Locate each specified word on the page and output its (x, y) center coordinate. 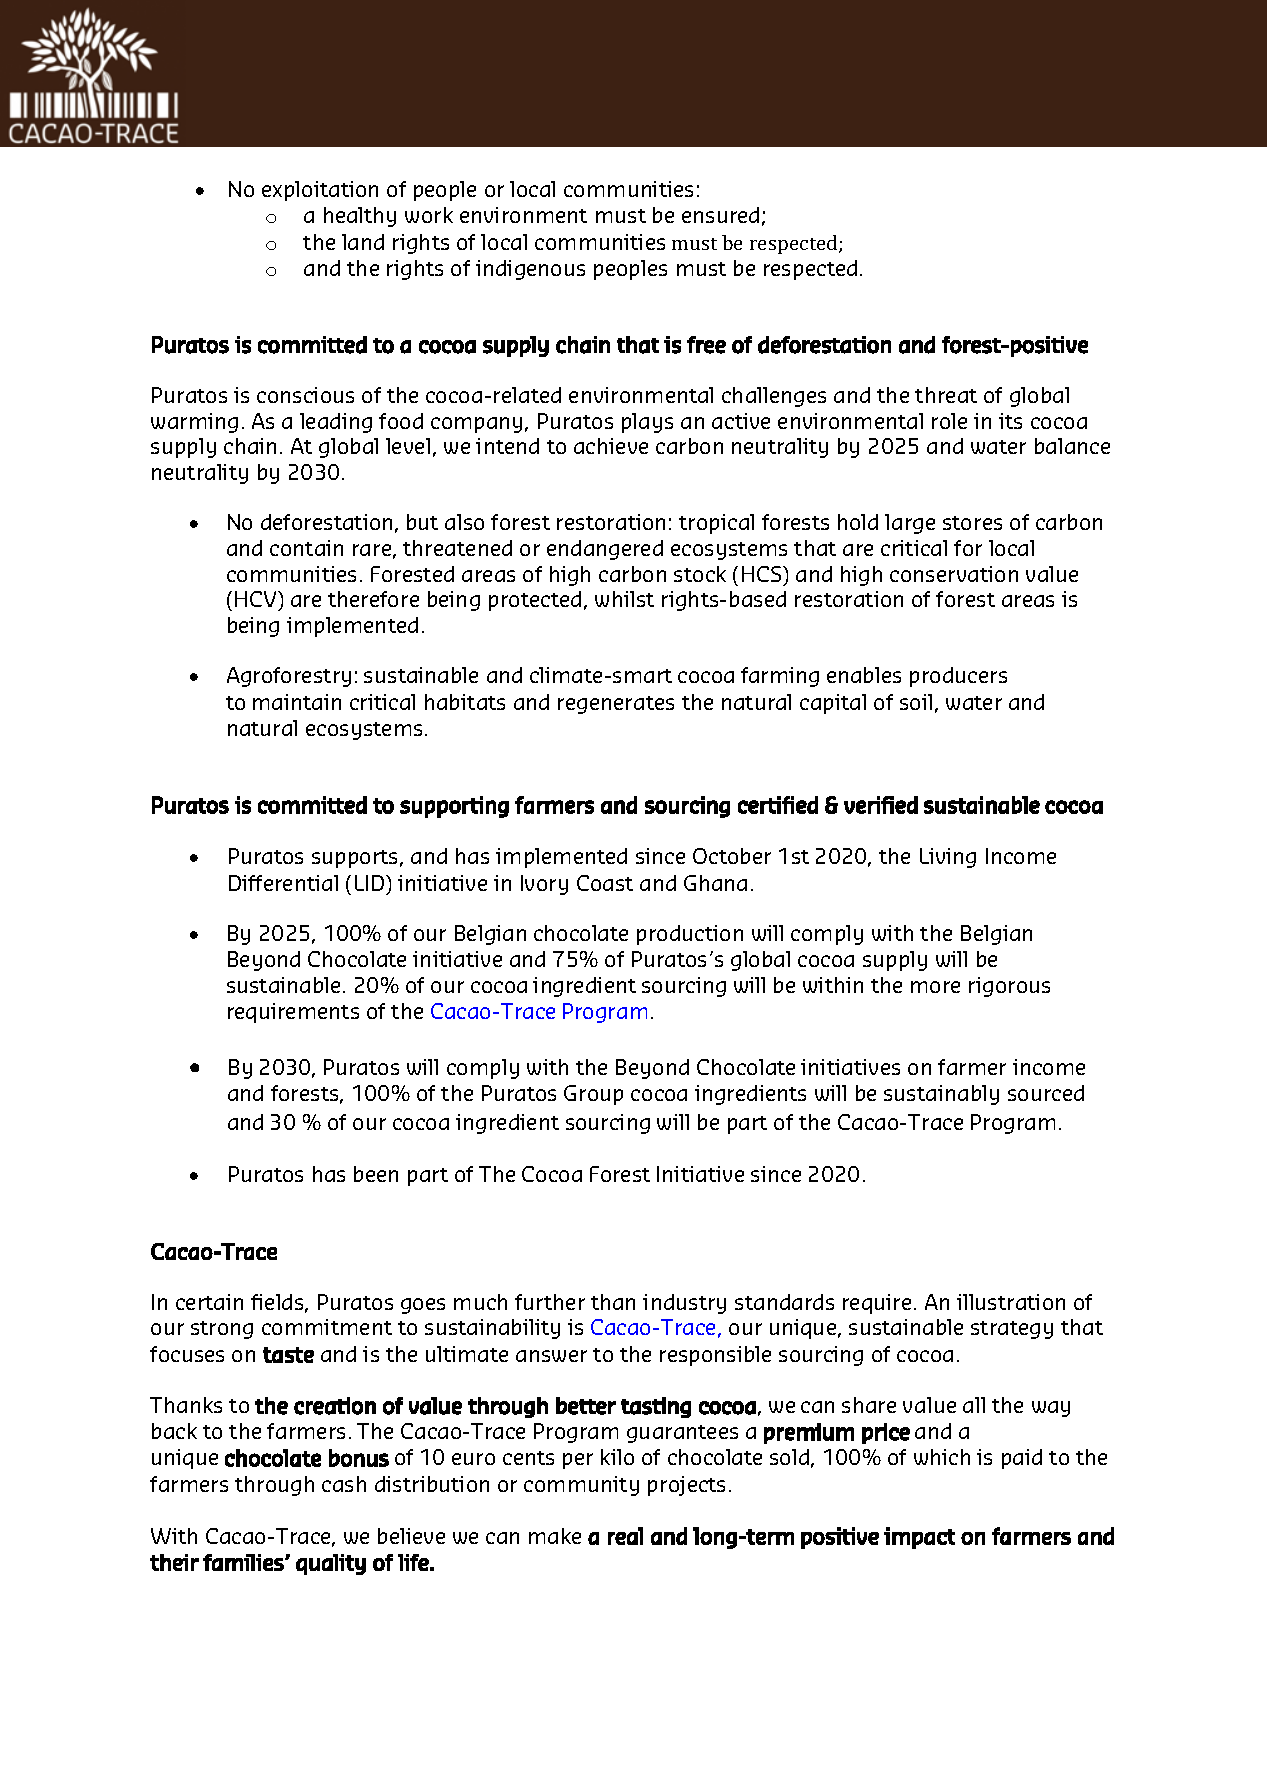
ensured (720, 215)
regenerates (616, 705)
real (625, 1536)
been (376, 1174)
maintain (297, 702)
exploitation (320, 191)
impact (919, 1538)
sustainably (941, 1095)
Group (593, 1095)
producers (958, 677)
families (244, 1562)
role (949, 421)
